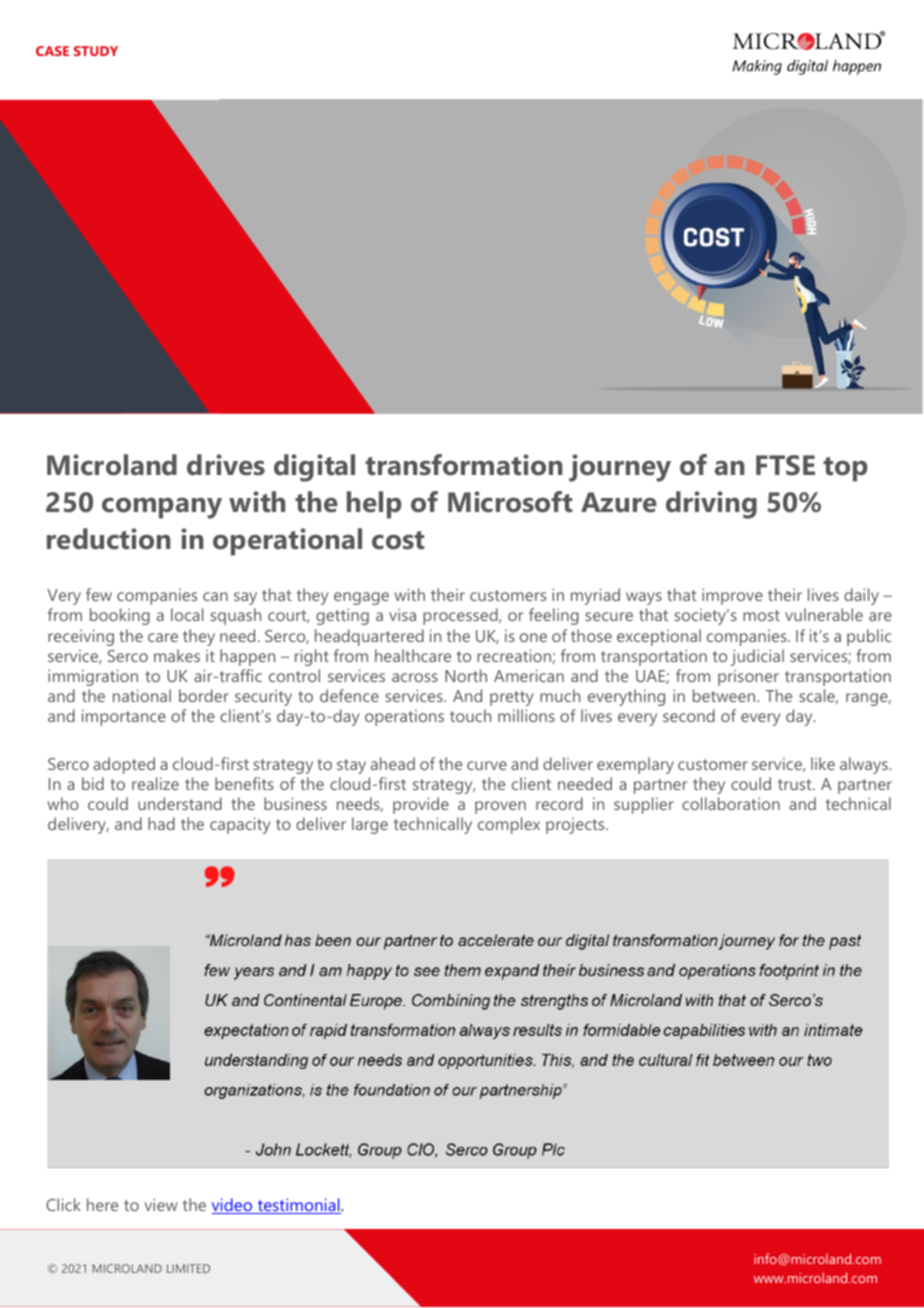 The height and width of the page is (1308, 924). I want to click on view, so click(161, 1204).
